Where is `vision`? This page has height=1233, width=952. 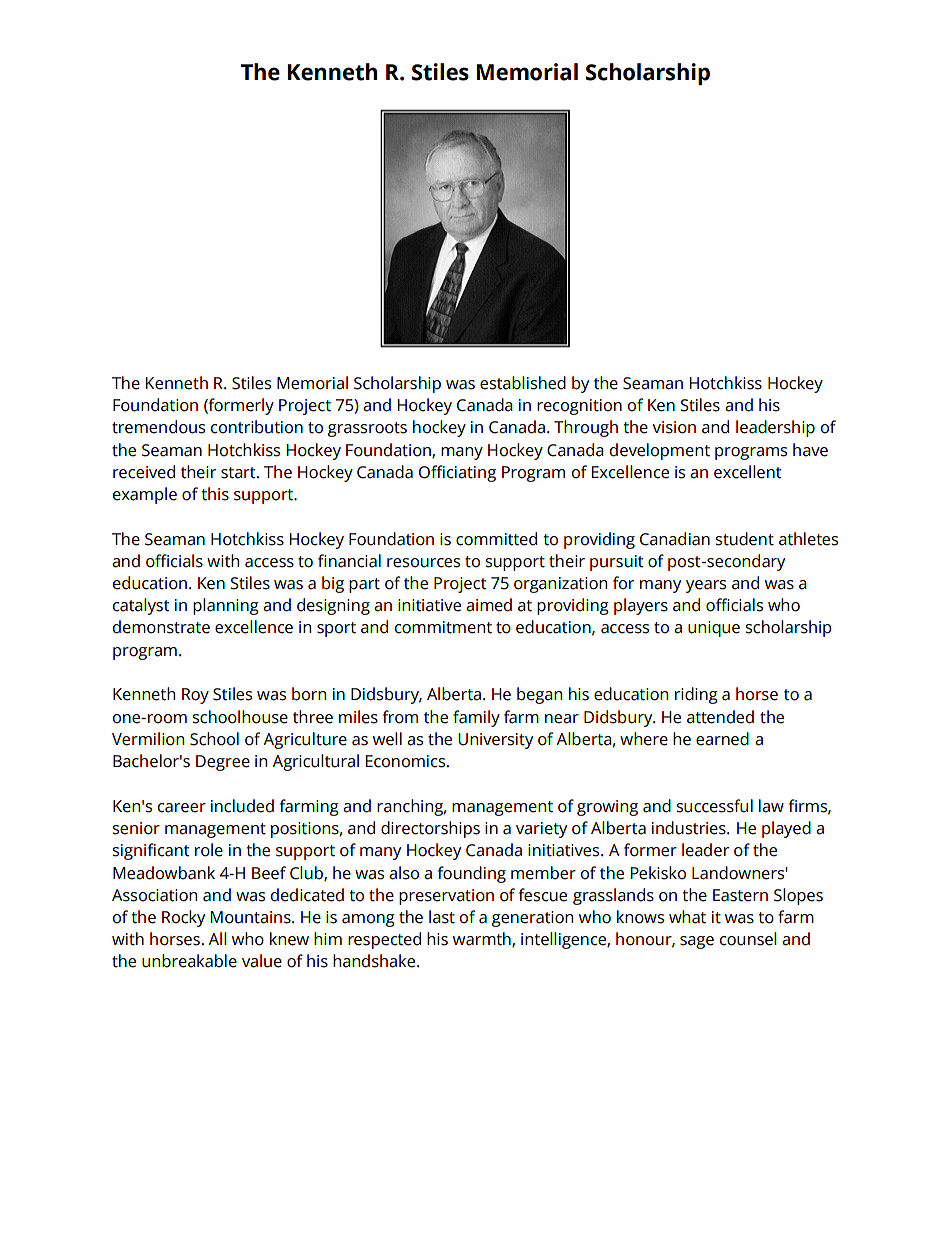 vision is located at coordinates (674, 427).
